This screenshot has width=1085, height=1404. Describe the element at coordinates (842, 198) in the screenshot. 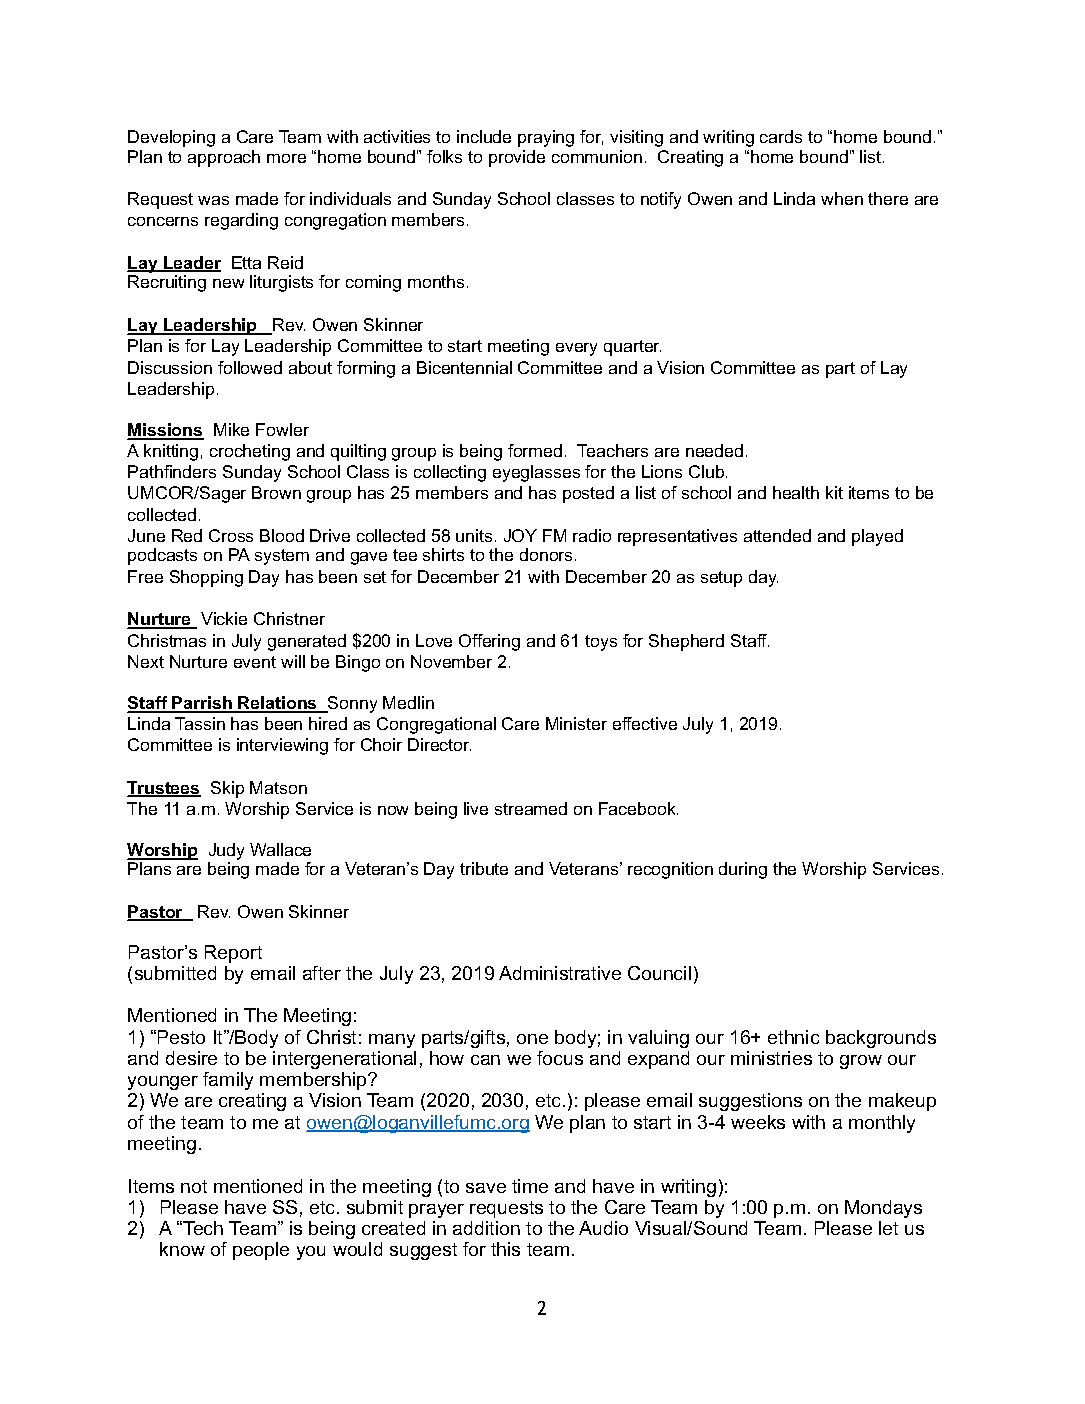

I see `when` at that location.
